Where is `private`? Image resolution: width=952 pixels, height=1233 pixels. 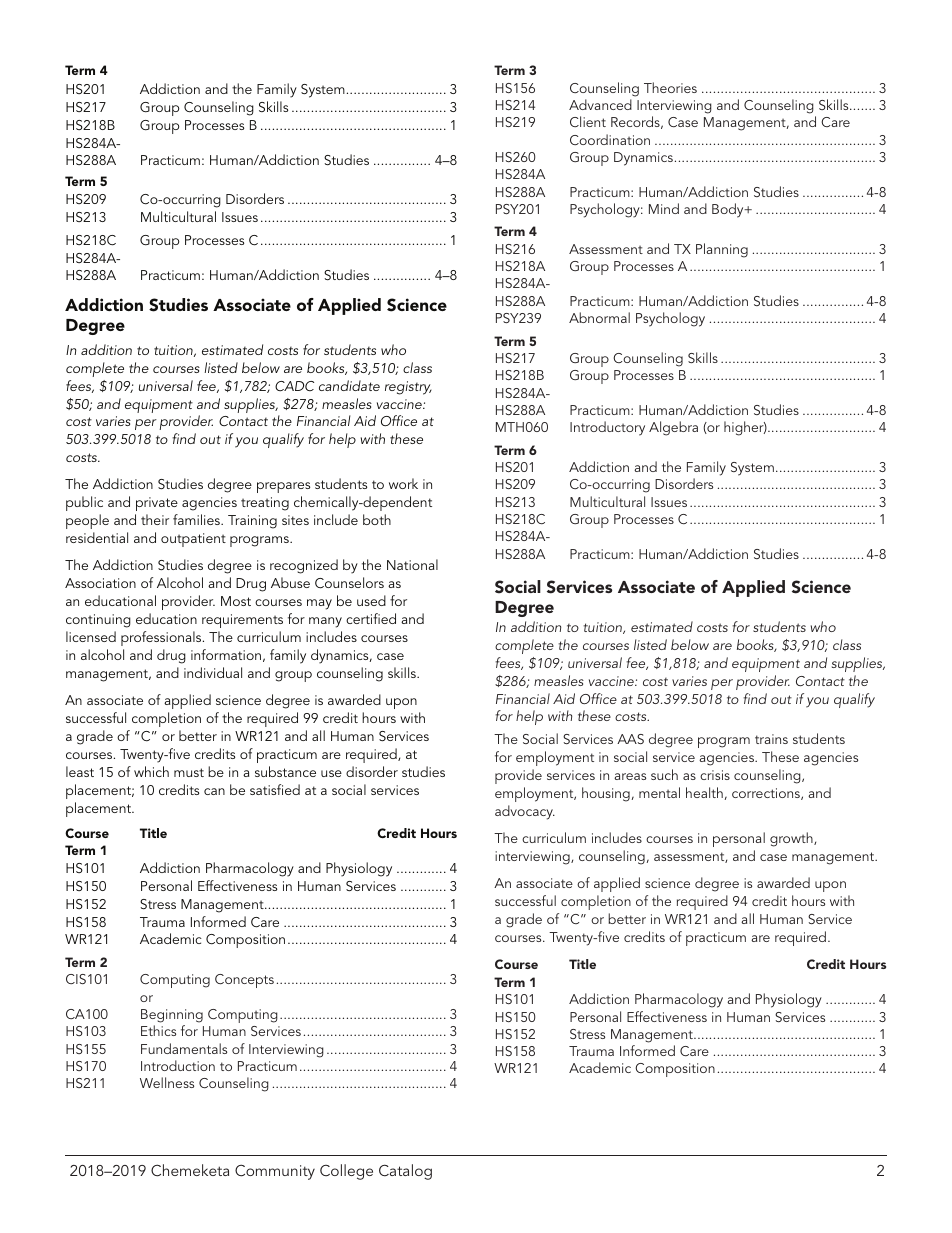
private is located at coordinates (157, 504).
